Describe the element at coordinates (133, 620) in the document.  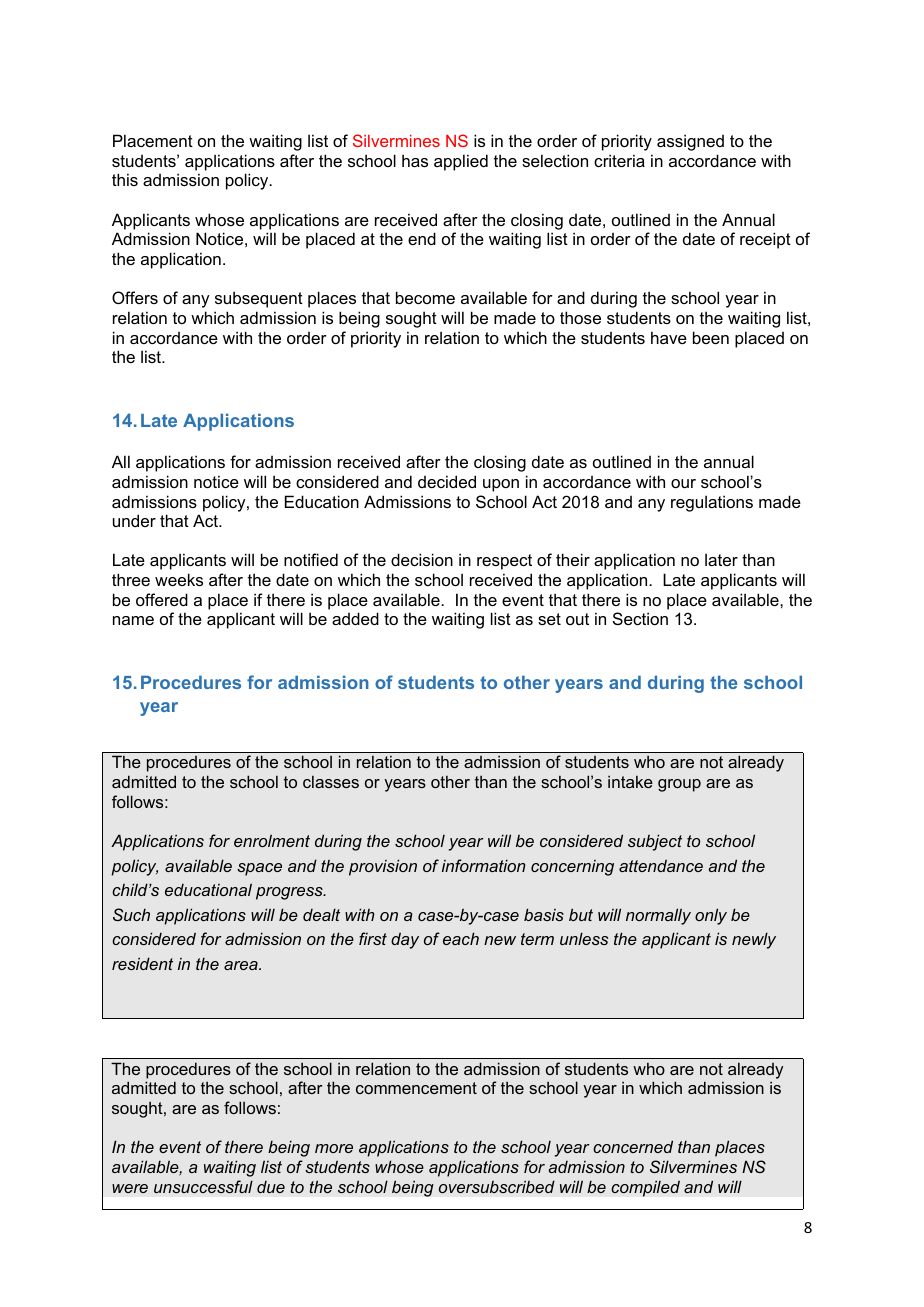
I see `name` at that location.
